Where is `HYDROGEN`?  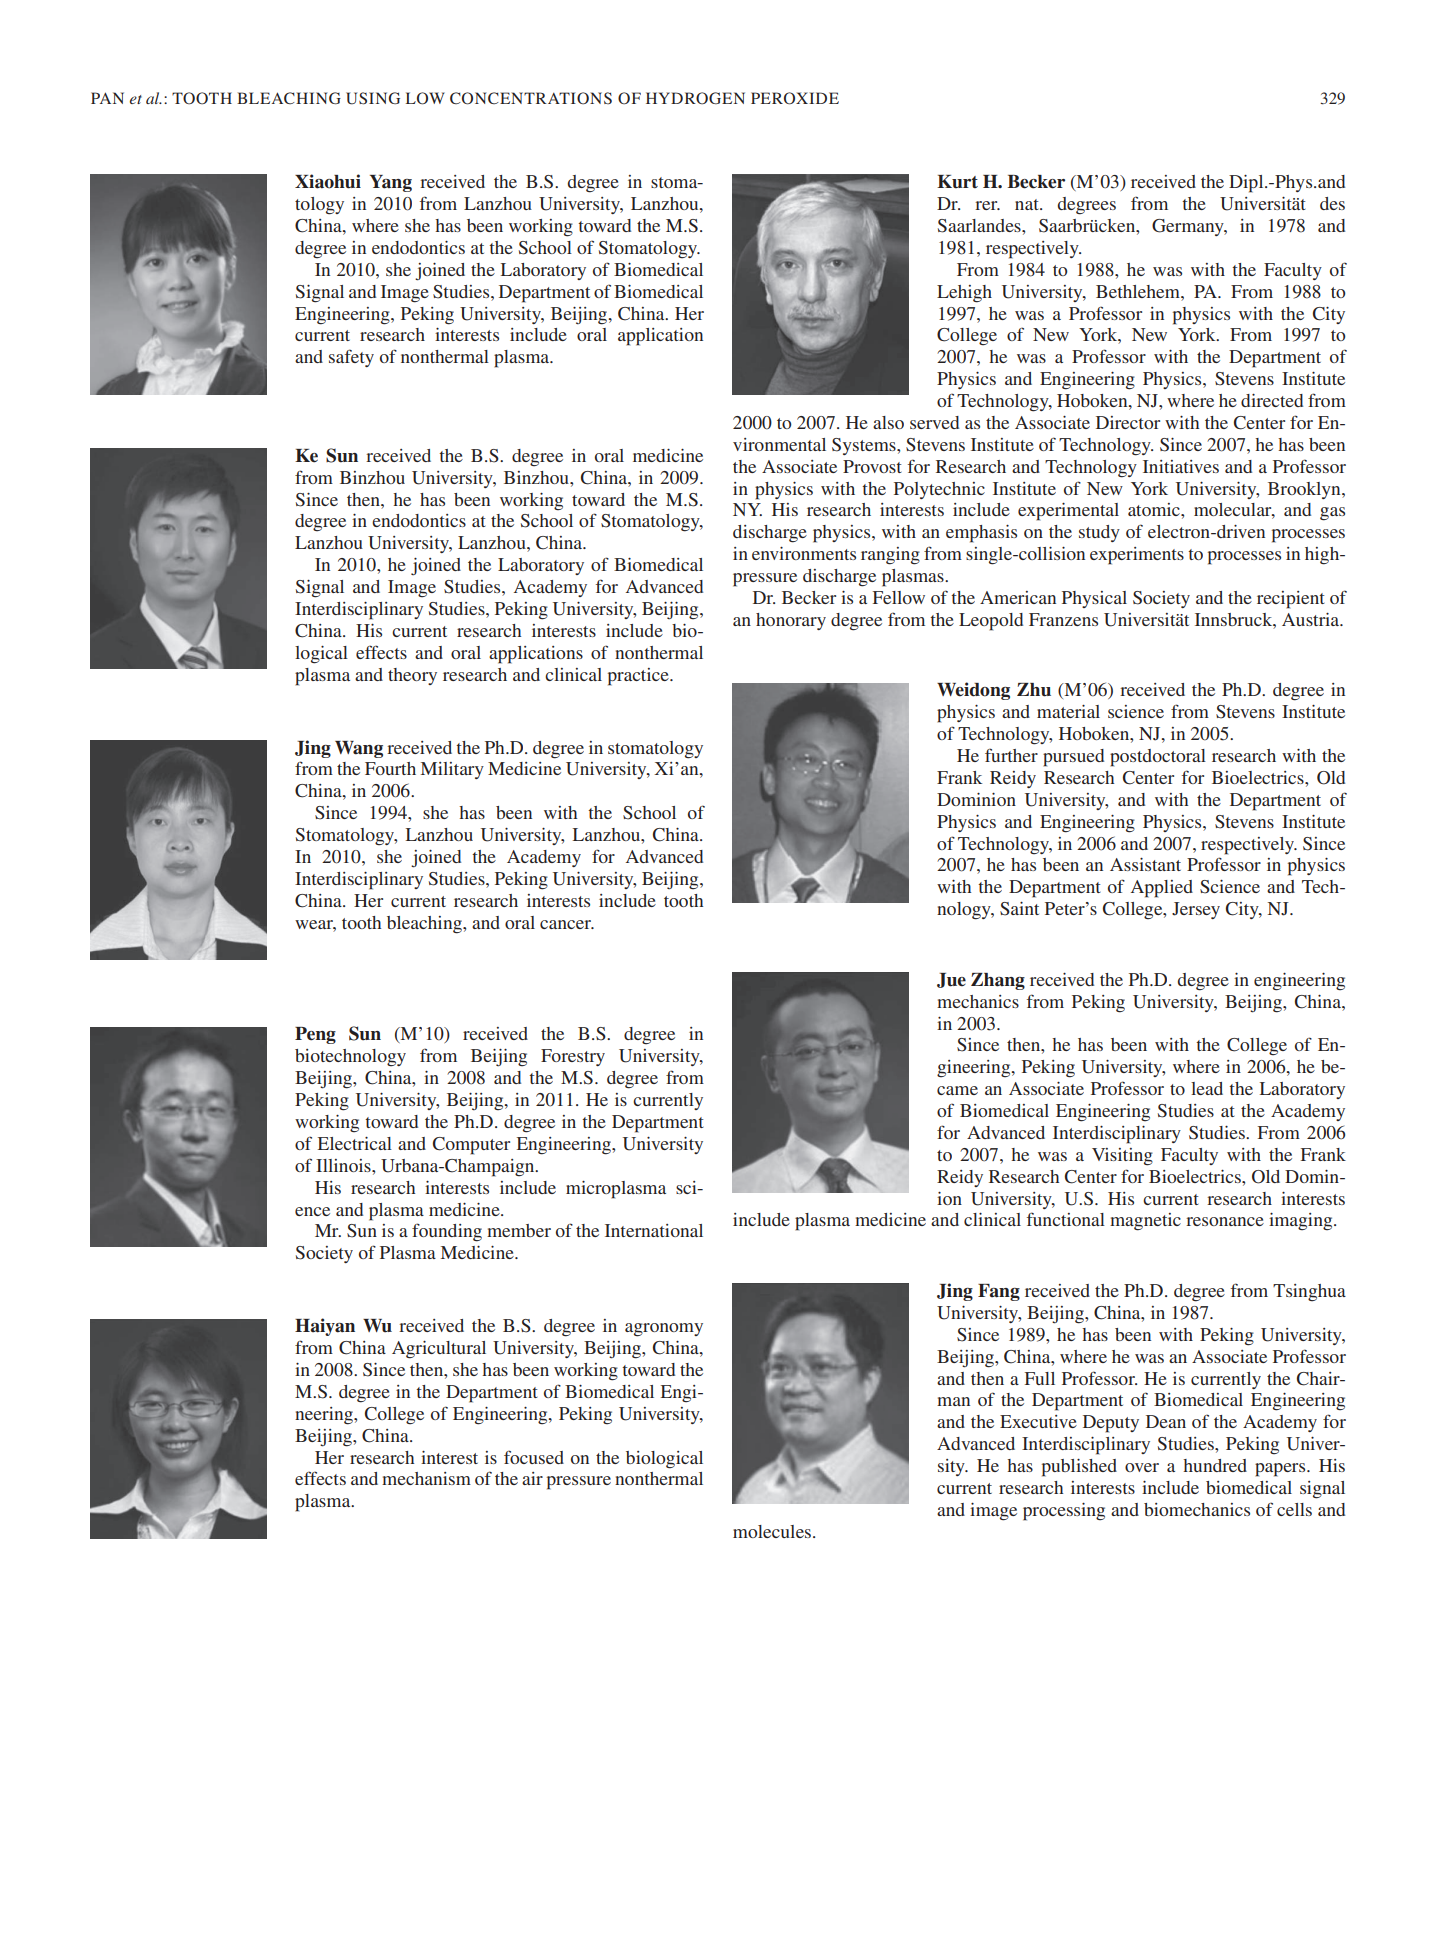 HYDROGEN is located at coordinates (695, 98).
